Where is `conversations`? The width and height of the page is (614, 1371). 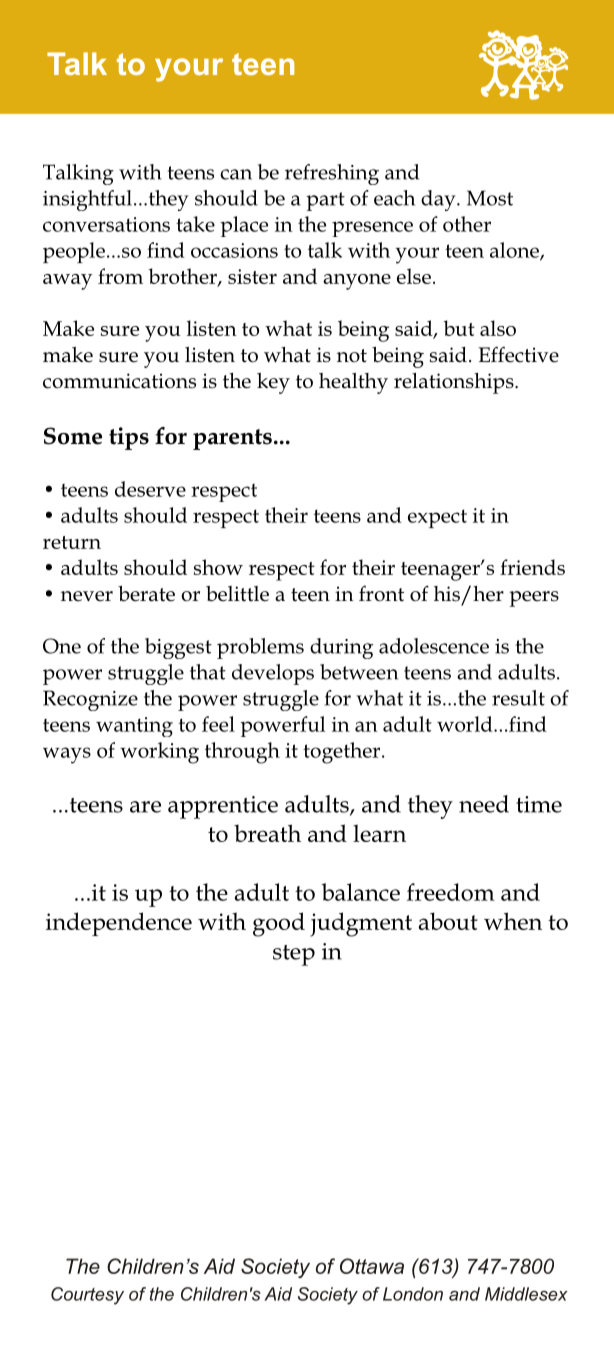
conversations is located at coordinates (106, 224).
